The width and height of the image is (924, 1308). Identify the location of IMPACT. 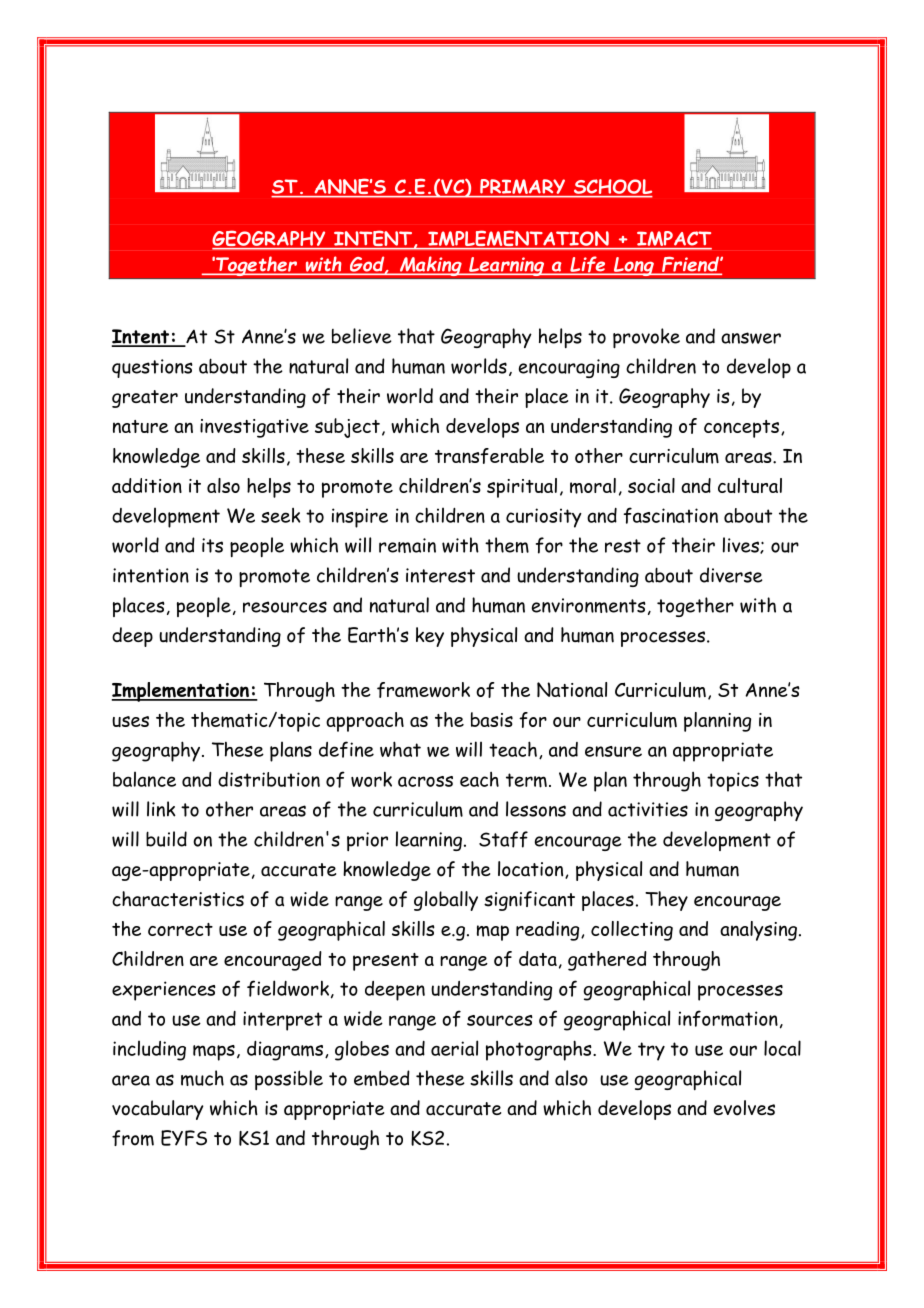
(673, 240).
